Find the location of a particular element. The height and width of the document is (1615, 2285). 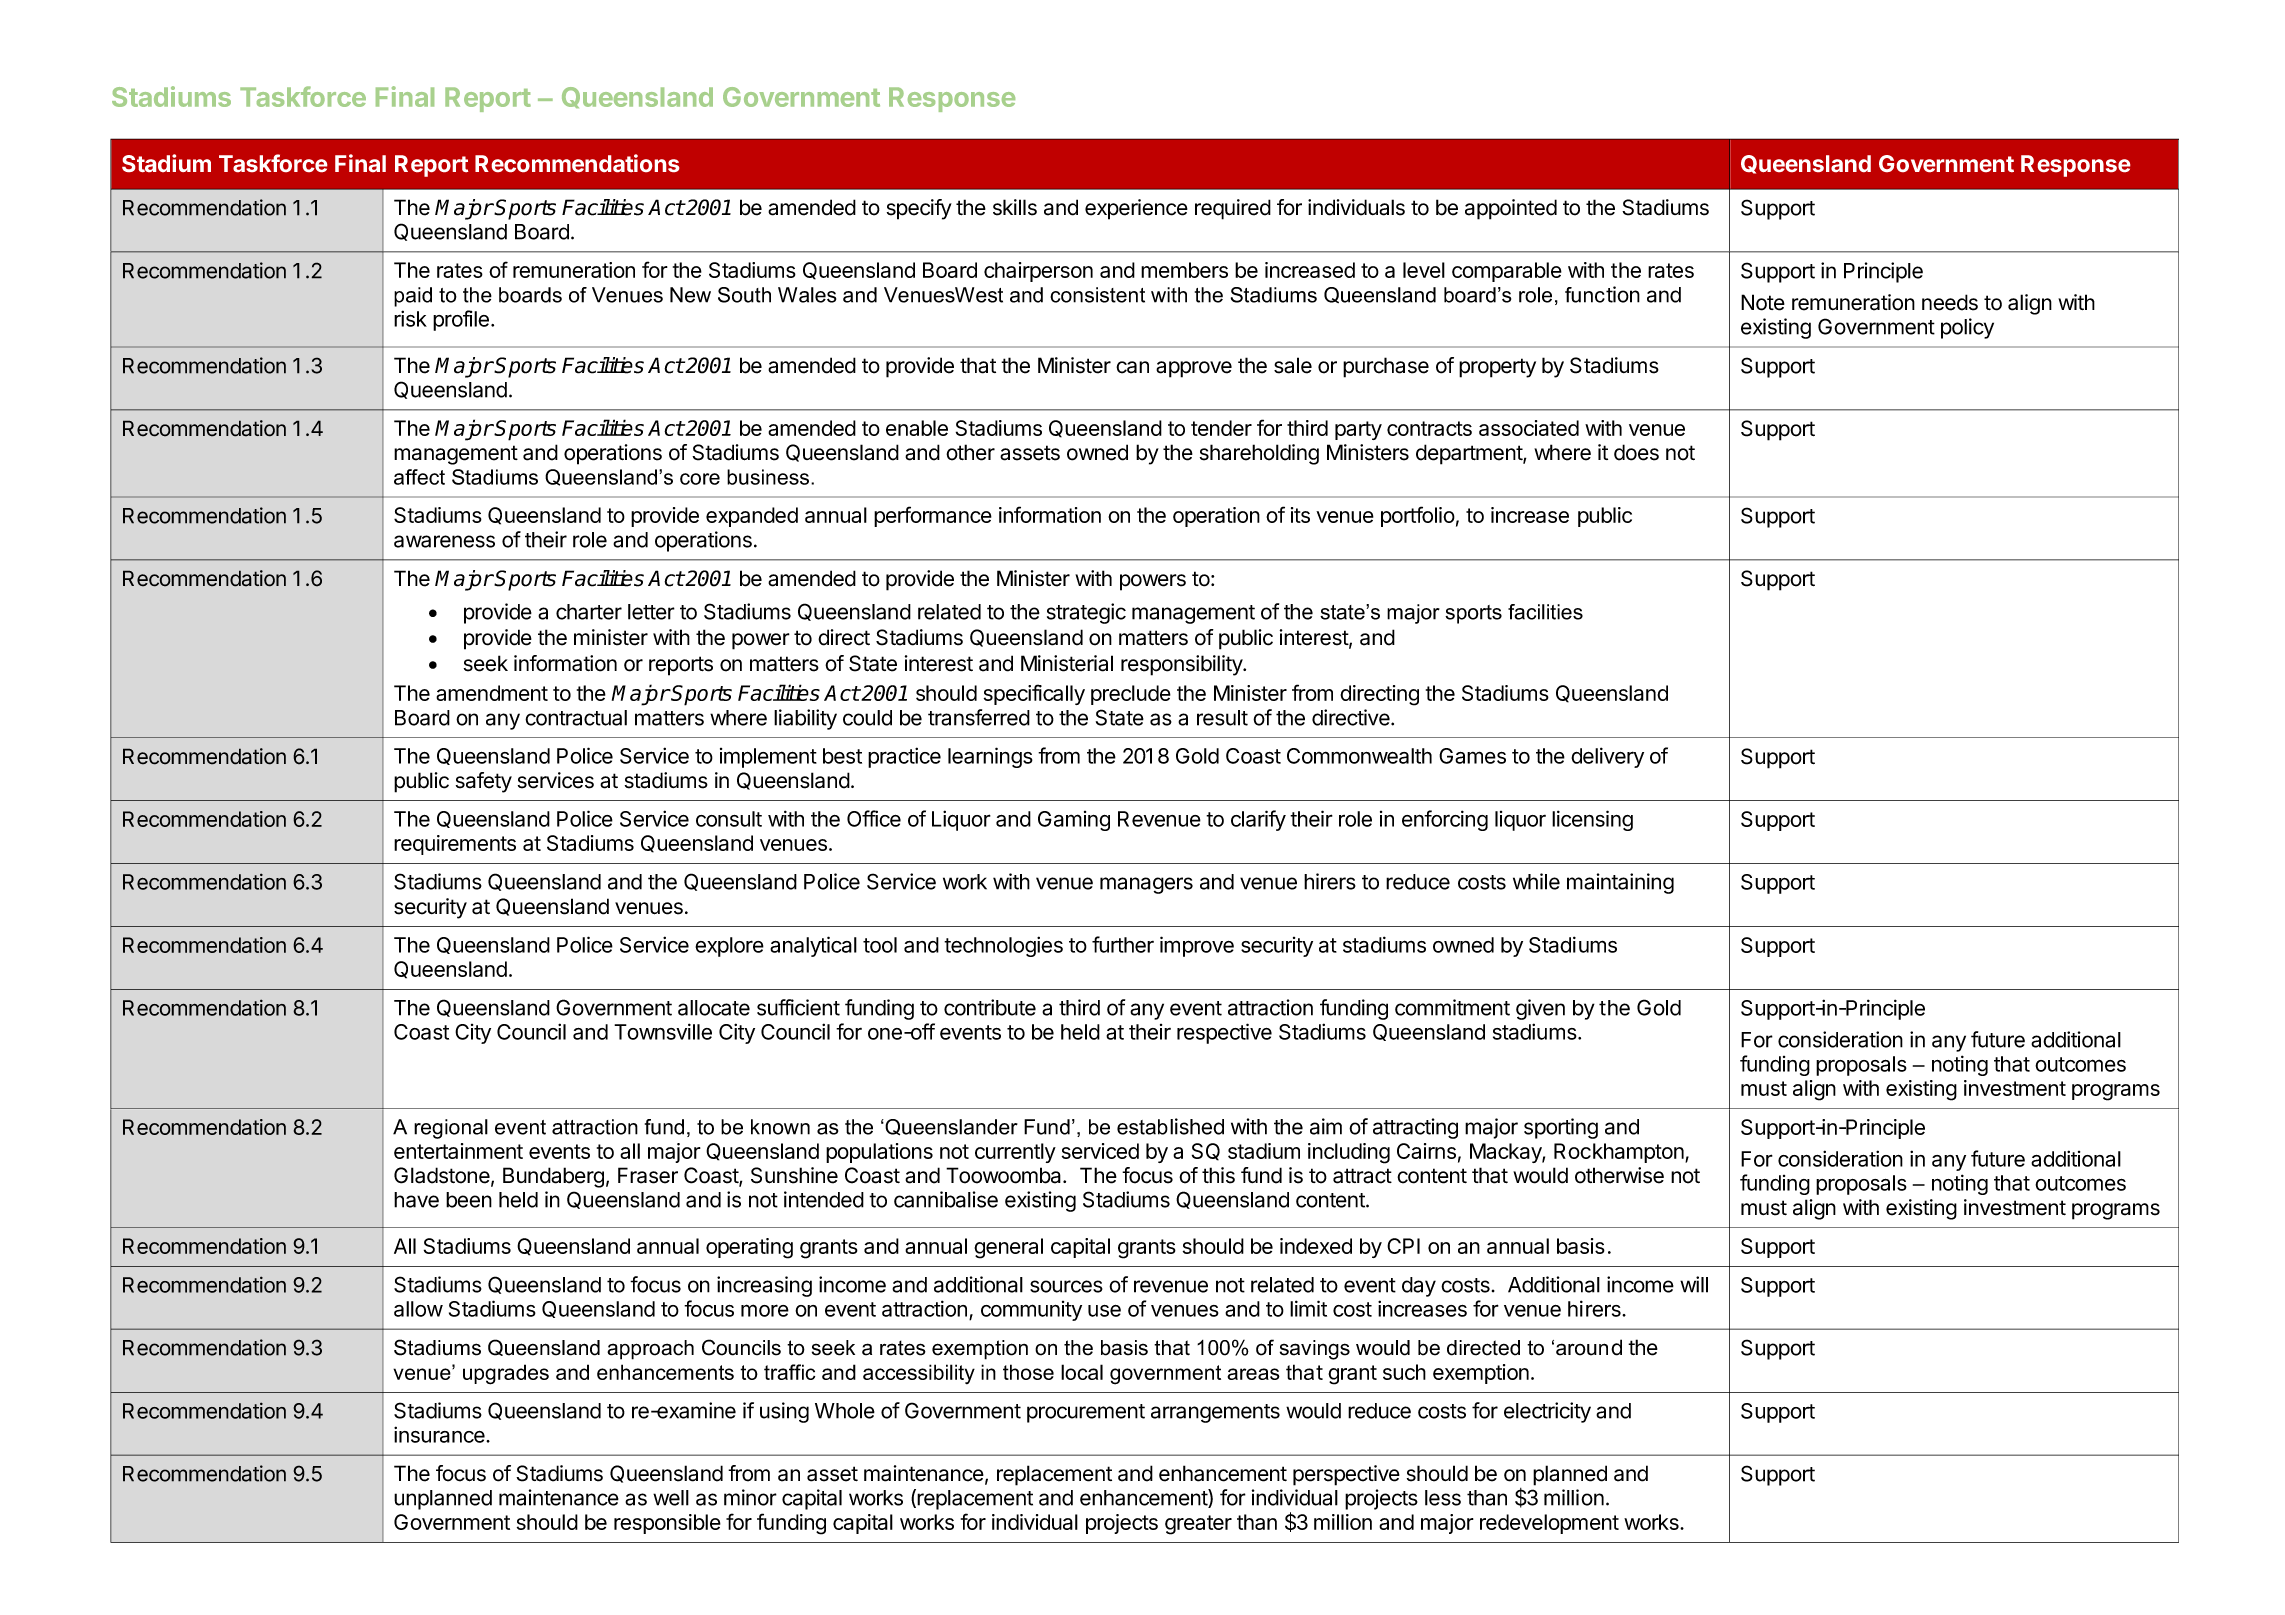

well is located at coordinates (671, 1498).
